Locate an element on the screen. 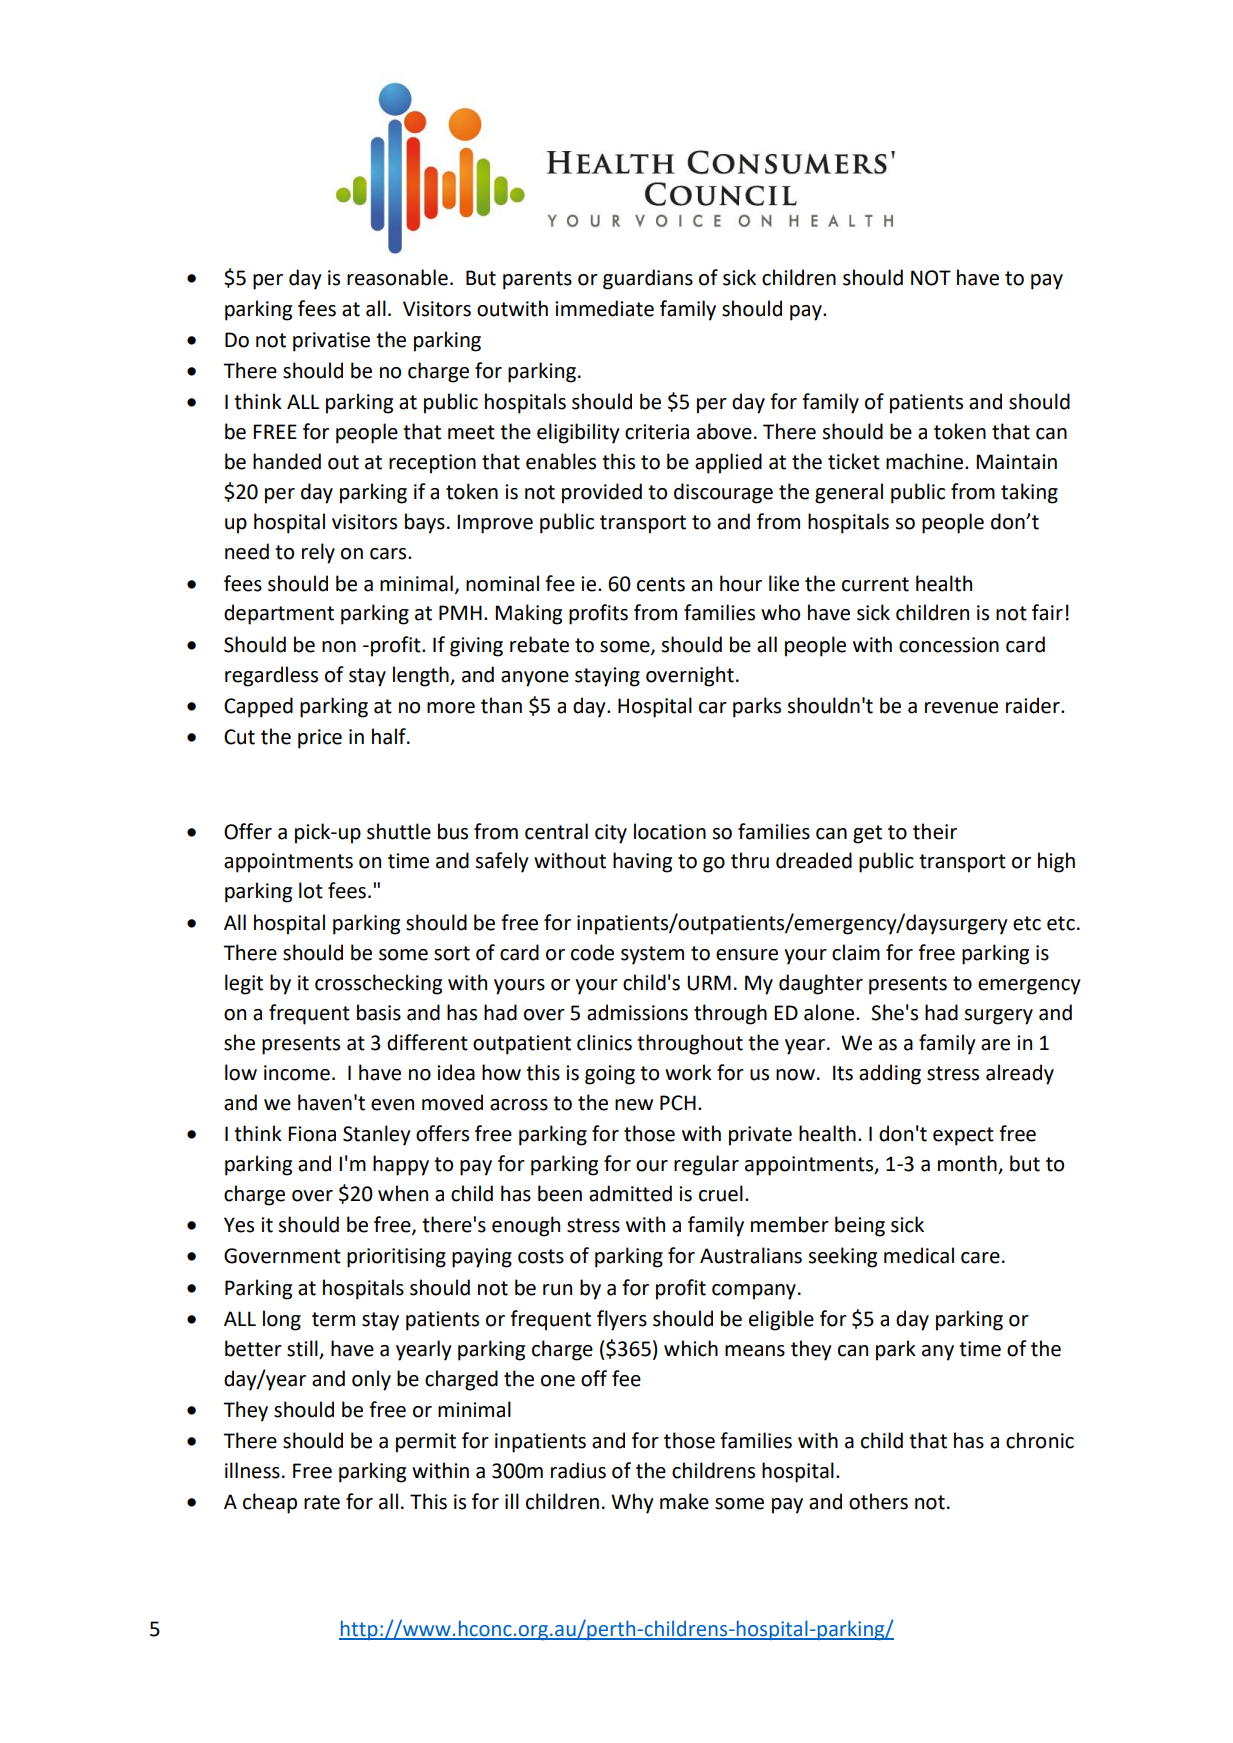 This screenshot has height=1743, width=1233. income is located at coordinates (297, 1073).
